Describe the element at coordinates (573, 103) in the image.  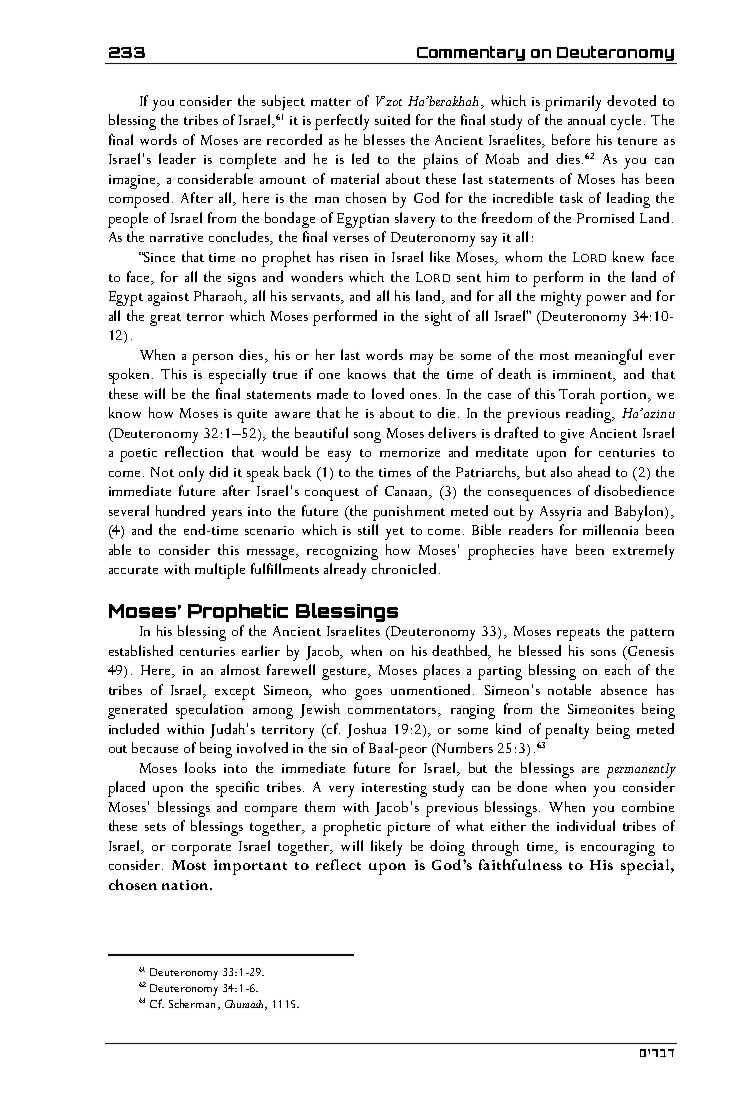
I see `primarily` at that location.
